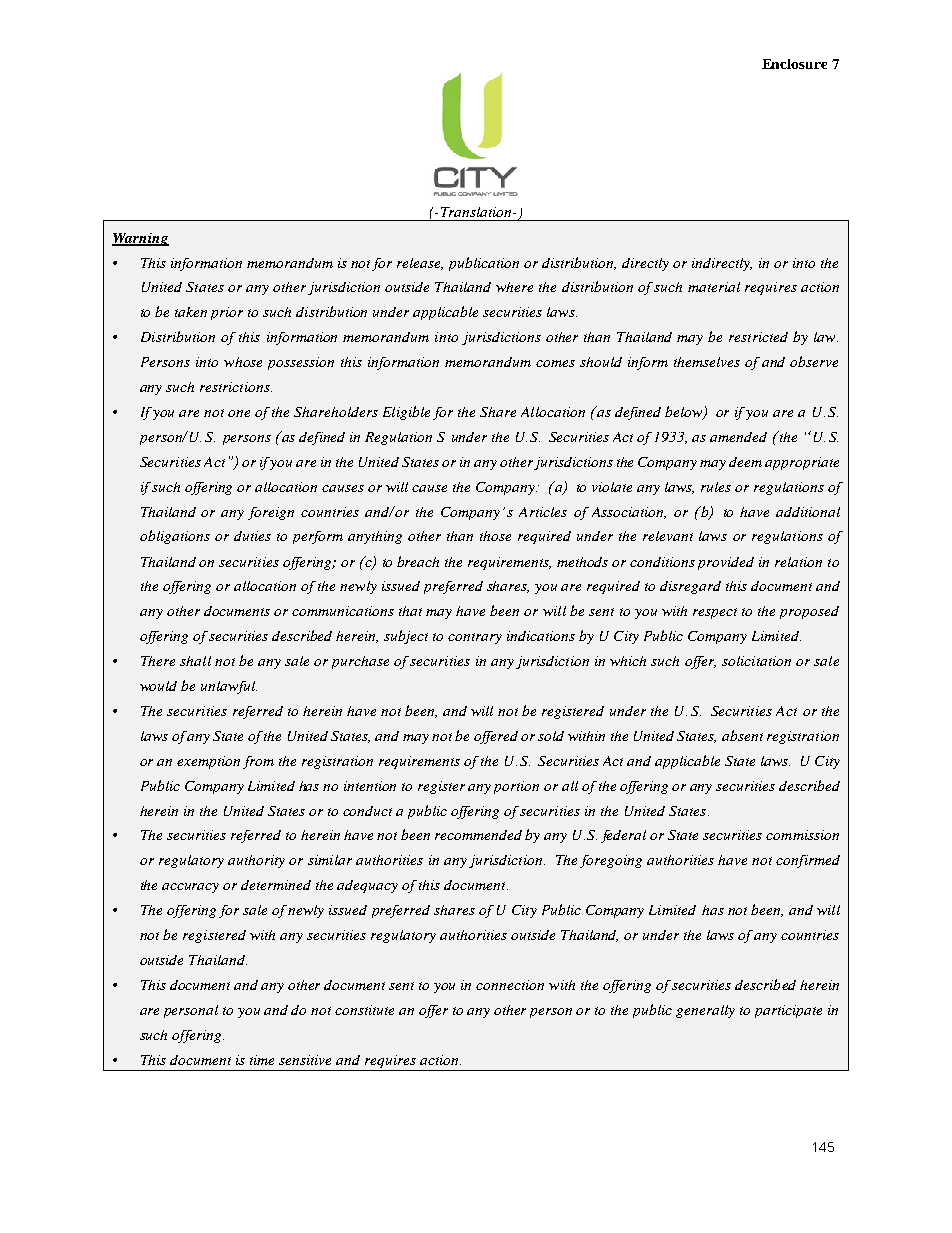 The image size is (952, 1233). I want to click on Warning, so click(140, 239).
